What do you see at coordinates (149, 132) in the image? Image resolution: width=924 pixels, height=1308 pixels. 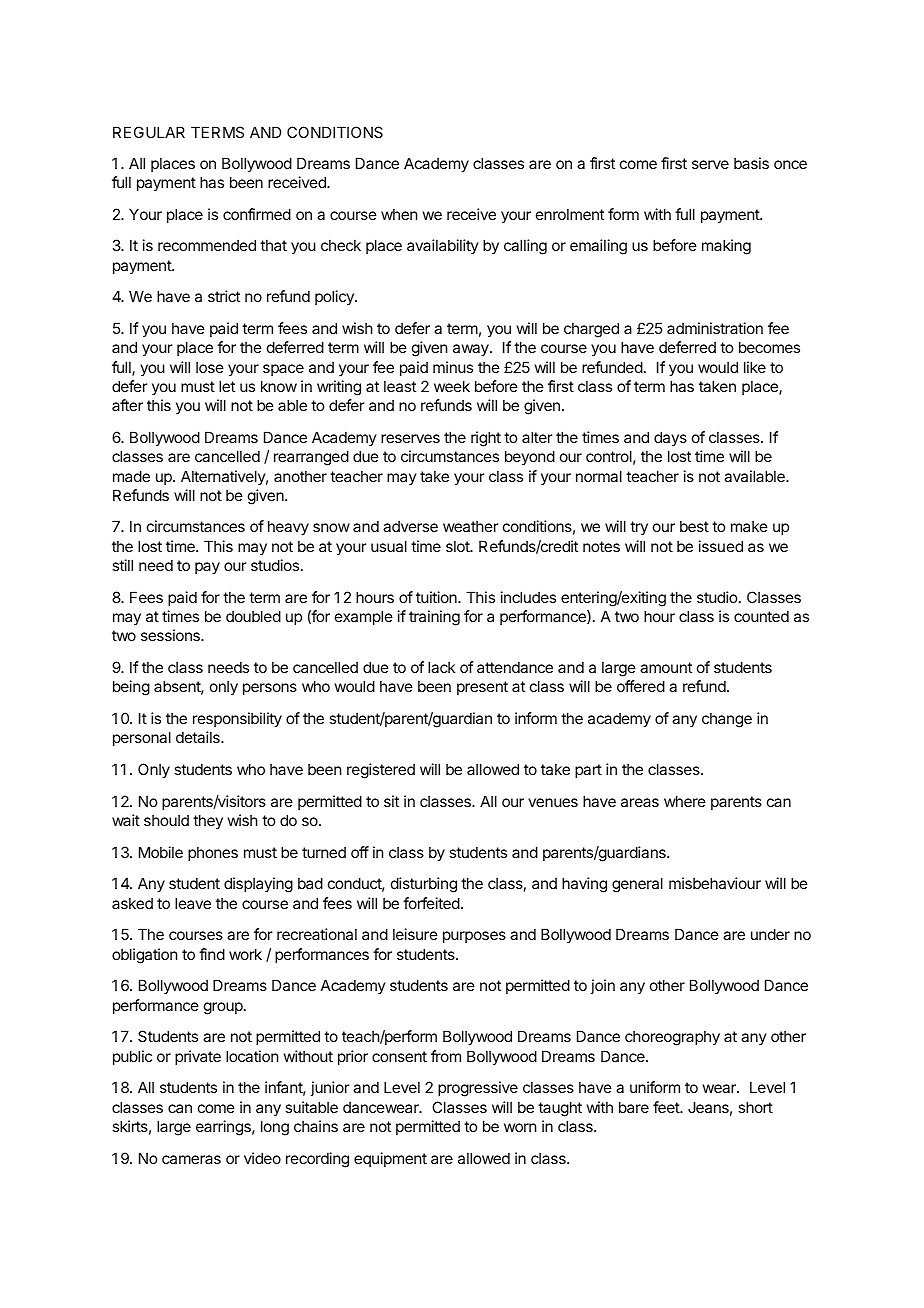 I see `REGULAR` at bounding box center [149, 132].
